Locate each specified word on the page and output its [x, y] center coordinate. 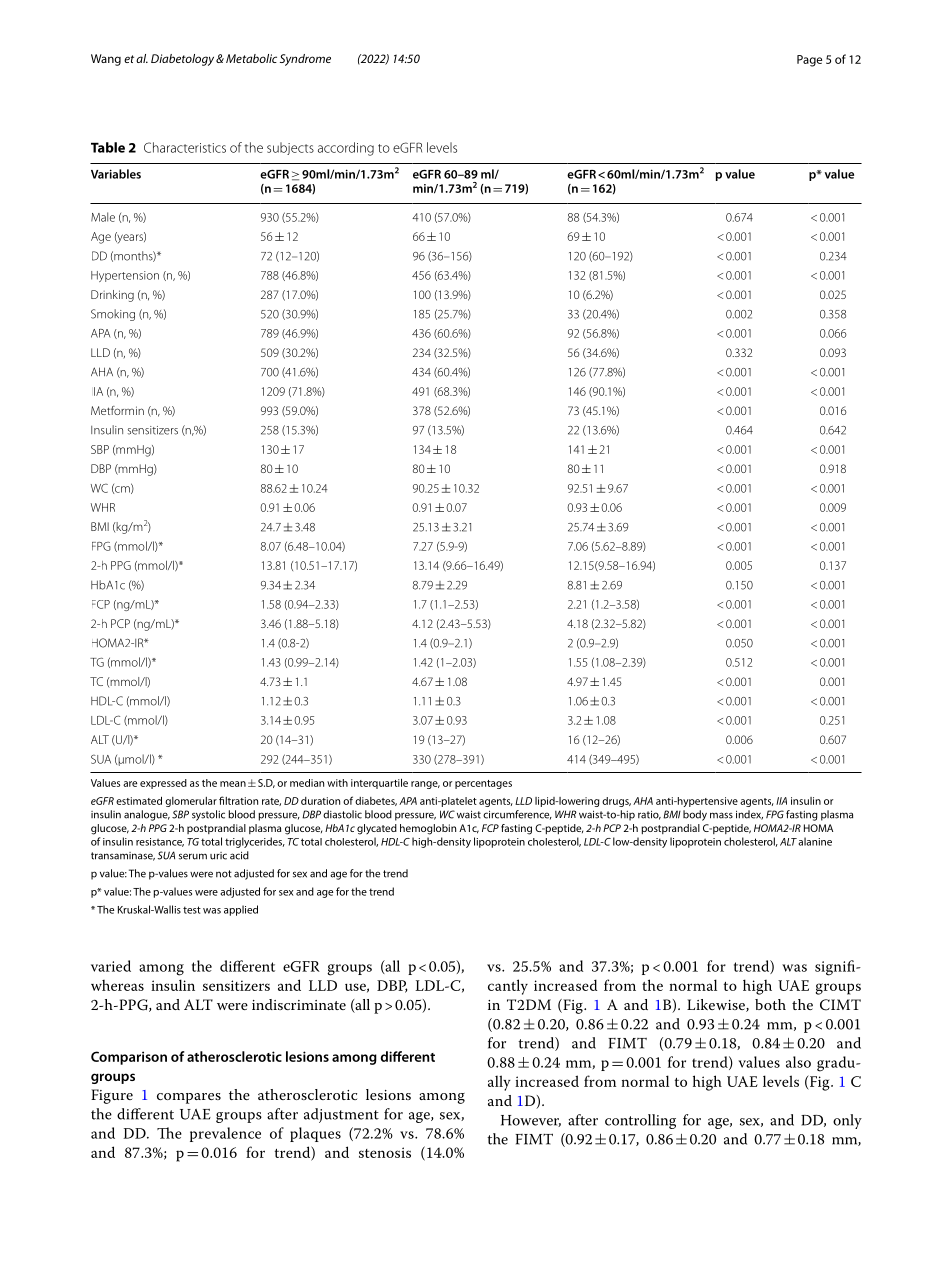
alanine [815, 841]
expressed [163, 784]
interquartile [379, 784]
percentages [483, 784]
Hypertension [125, 276]
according [346, 149]
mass [721, 815]
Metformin [117, 410]
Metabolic [251, 58]
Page [809, 61]
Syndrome [305, 60]
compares [189, 1098]
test [192, 910]
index [749, 815]
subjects [290, 148]
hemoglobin [428, 829]
